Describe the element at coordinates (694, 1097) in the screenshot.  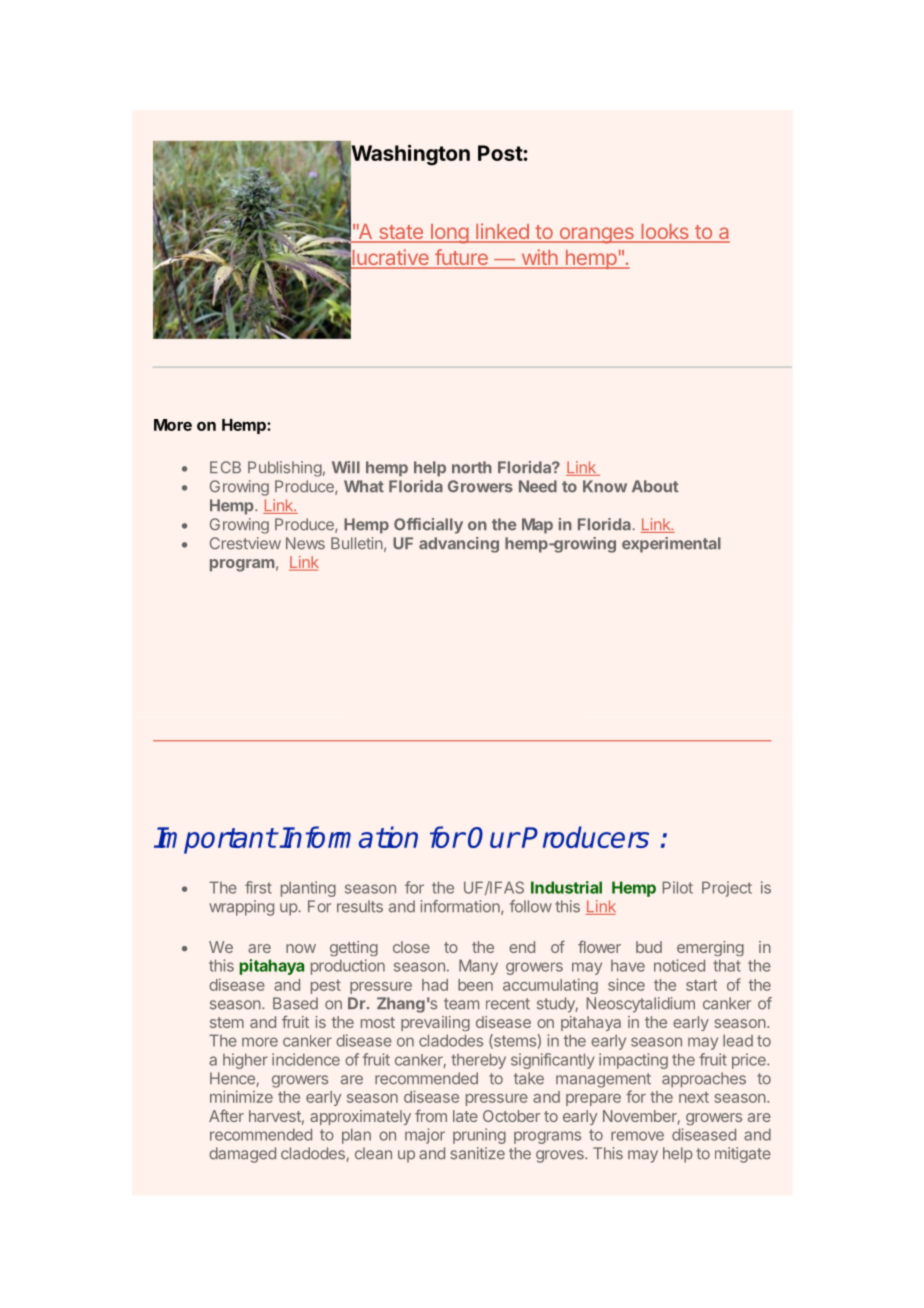
I see `next` at that location.
